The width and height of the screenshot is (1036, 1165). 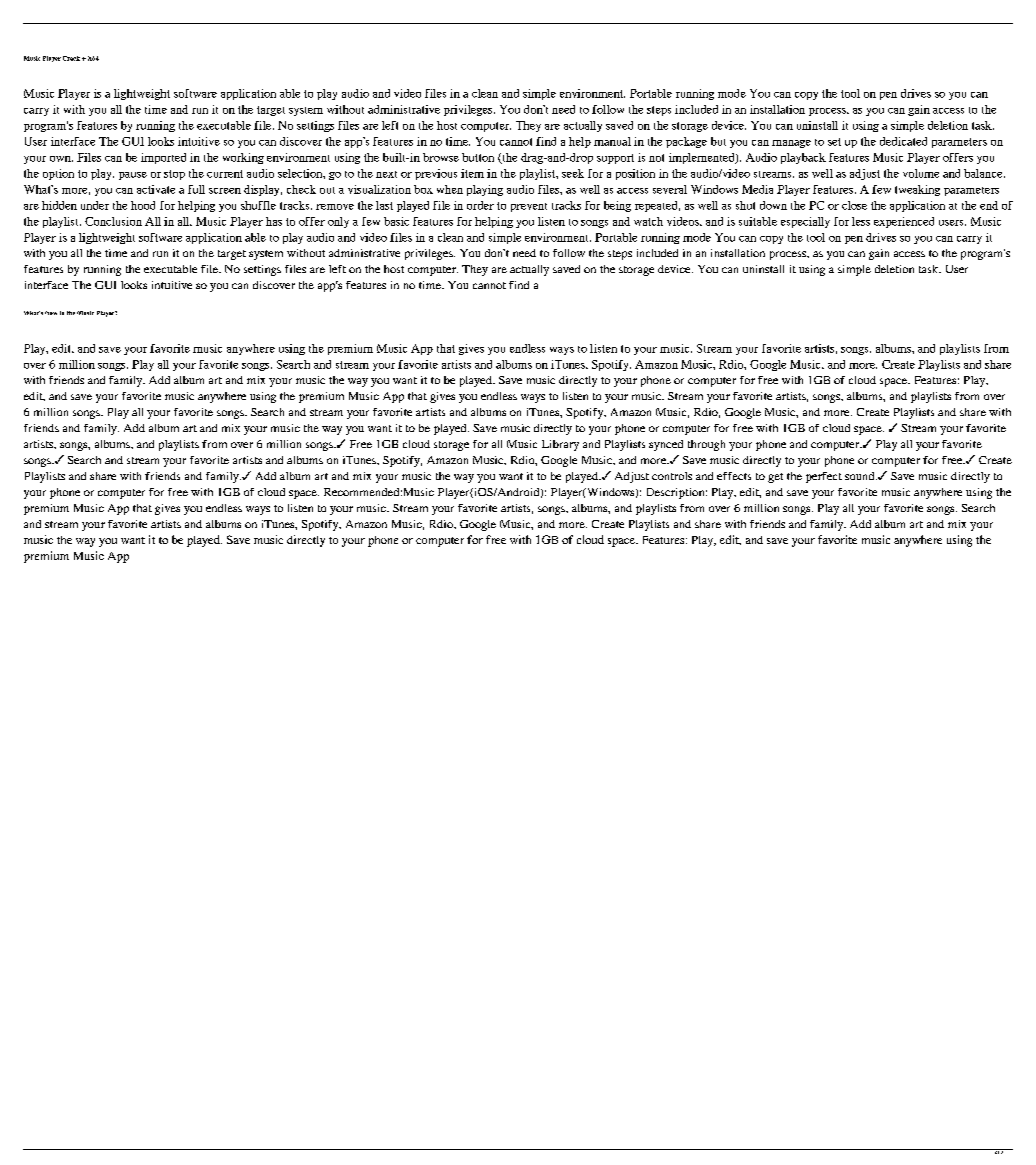 What do you see at coordinates (71, 58) in the screenshot?
I see `Crack` at bounding box center [71, 58].
